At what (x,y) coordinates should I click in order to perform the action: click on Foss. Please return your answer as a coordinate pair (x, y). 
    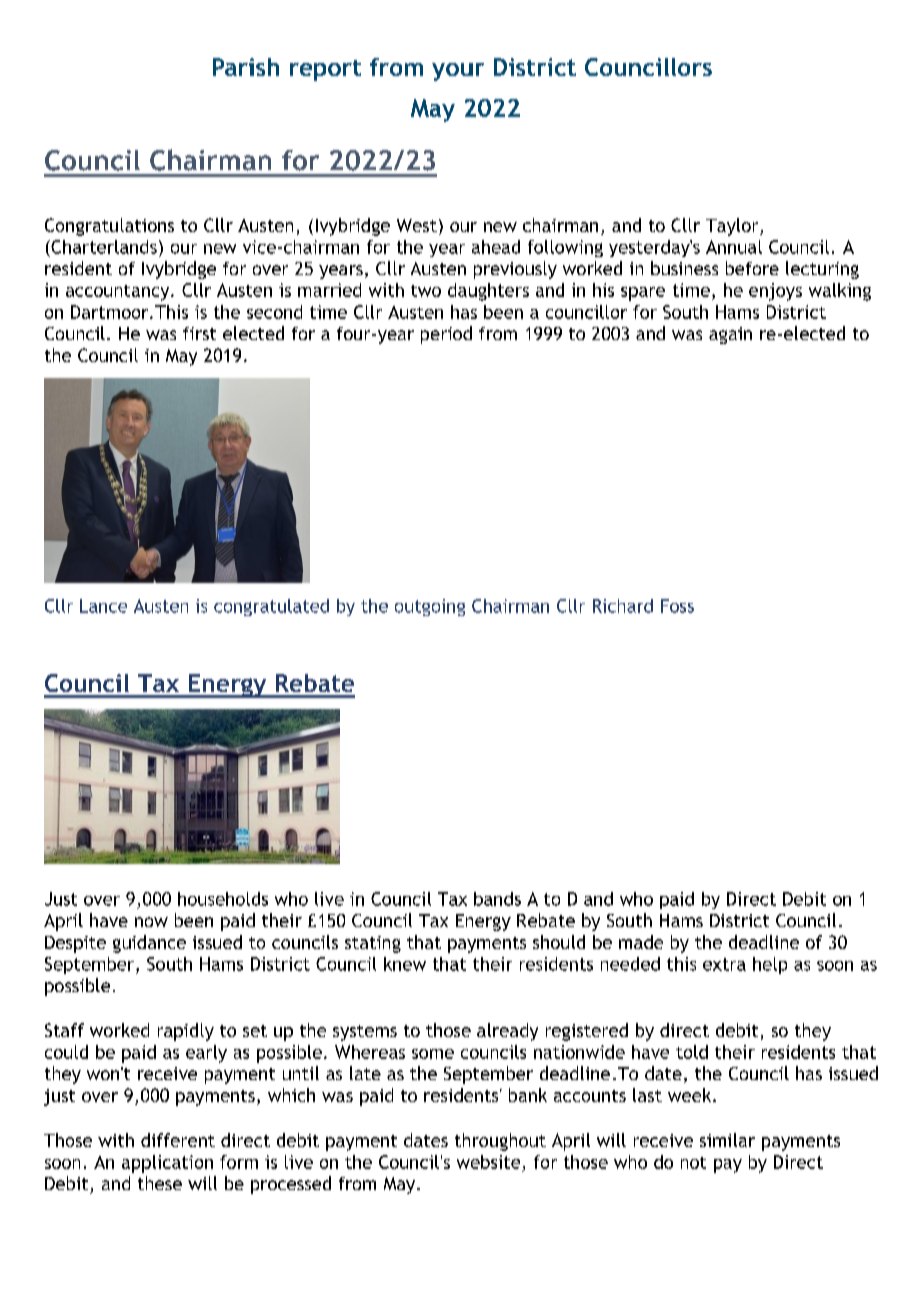
    Looking at the image, I should click on (677, 606).
